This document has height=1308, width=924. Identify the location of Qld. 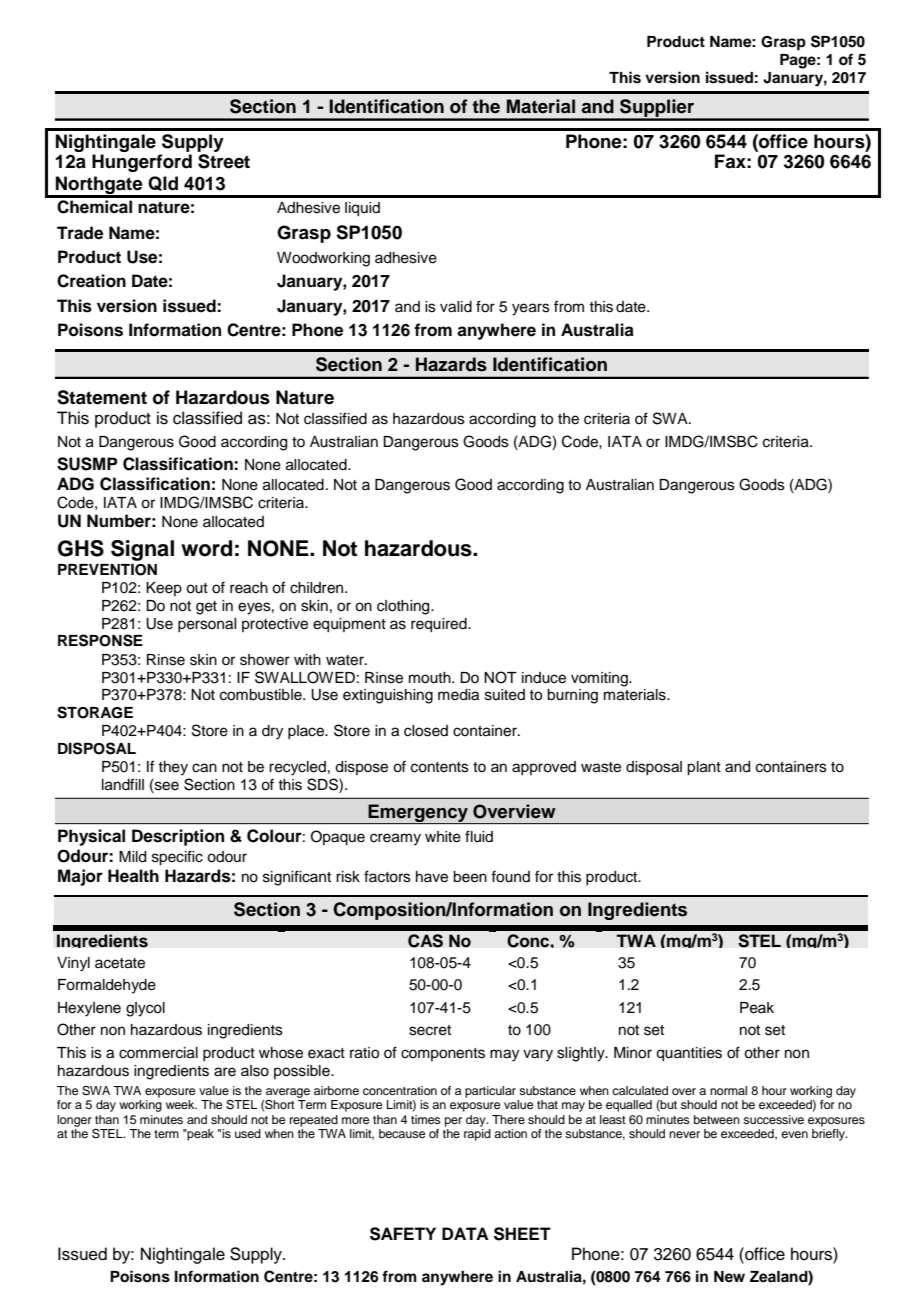
(163, 183).
